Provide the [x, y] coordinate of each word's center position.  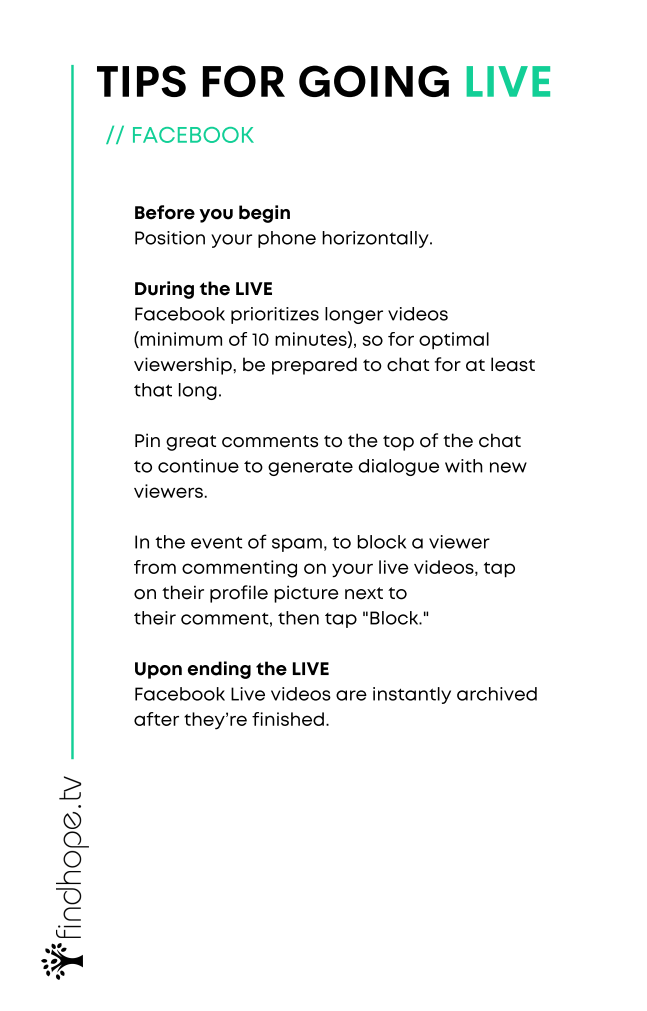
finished [288, 719]
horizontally [376, 239]
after [156, 719]
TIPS [141, 81]
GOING [374, 81]
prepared [314, 366]
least [513, 364]
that [153, 390]
